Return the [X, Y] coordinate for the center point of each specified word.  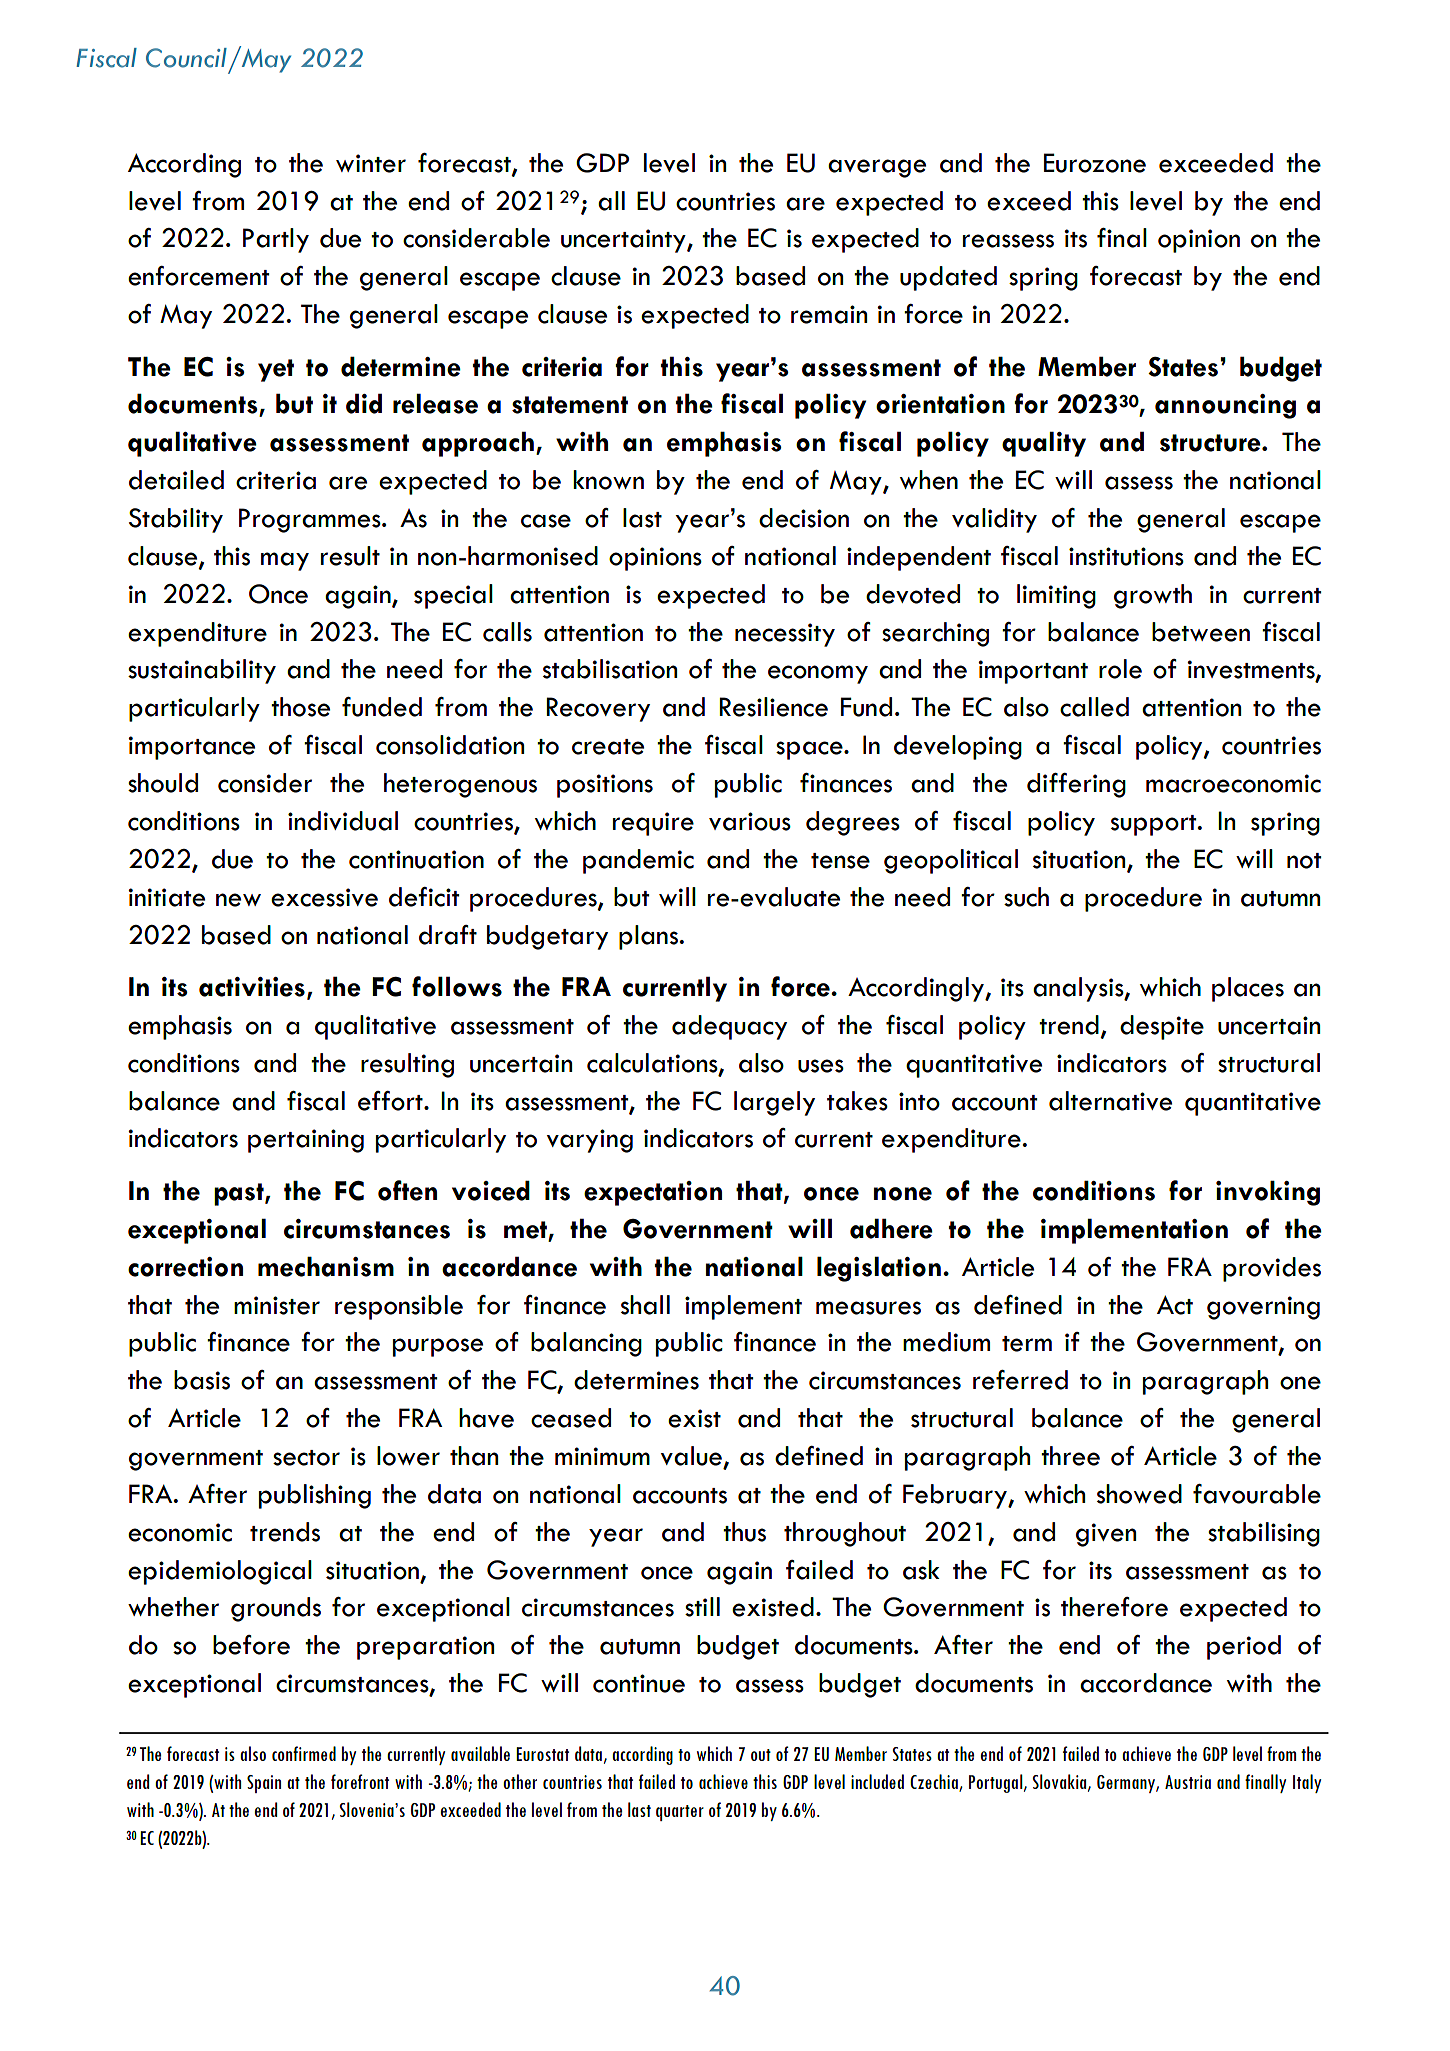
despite [1162, 1027]
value [692, 1457]
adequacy [729, 1027]
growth [1153, 596]
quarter [680, 1813]
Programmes [311, 520]
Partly [276, 240]
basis [202, 1380]
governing [1263, 1308]
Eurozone [1095, 163]
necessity [785, 635]
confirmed [304, 1753]
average [877, 168]
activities [252, 987]
